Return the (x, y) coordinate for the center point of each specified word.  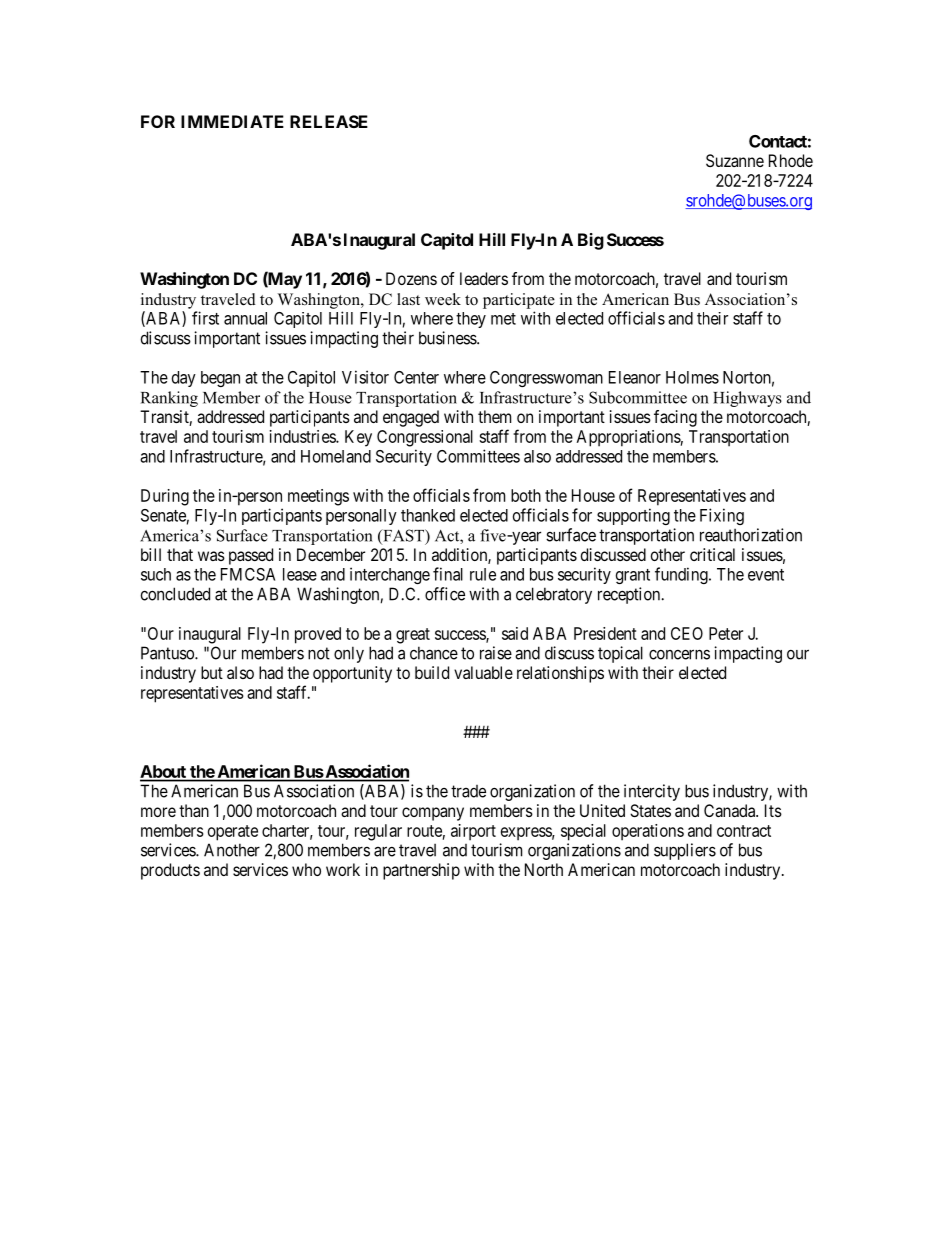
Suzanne (735, 160)
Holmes (692, 377)
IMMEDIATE (232, 121)
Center (416, 377)
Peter (726, 633)
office (445, 594)
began (220, 379)
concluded (175, 594)
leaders (484, 278)
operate (233, 833)
